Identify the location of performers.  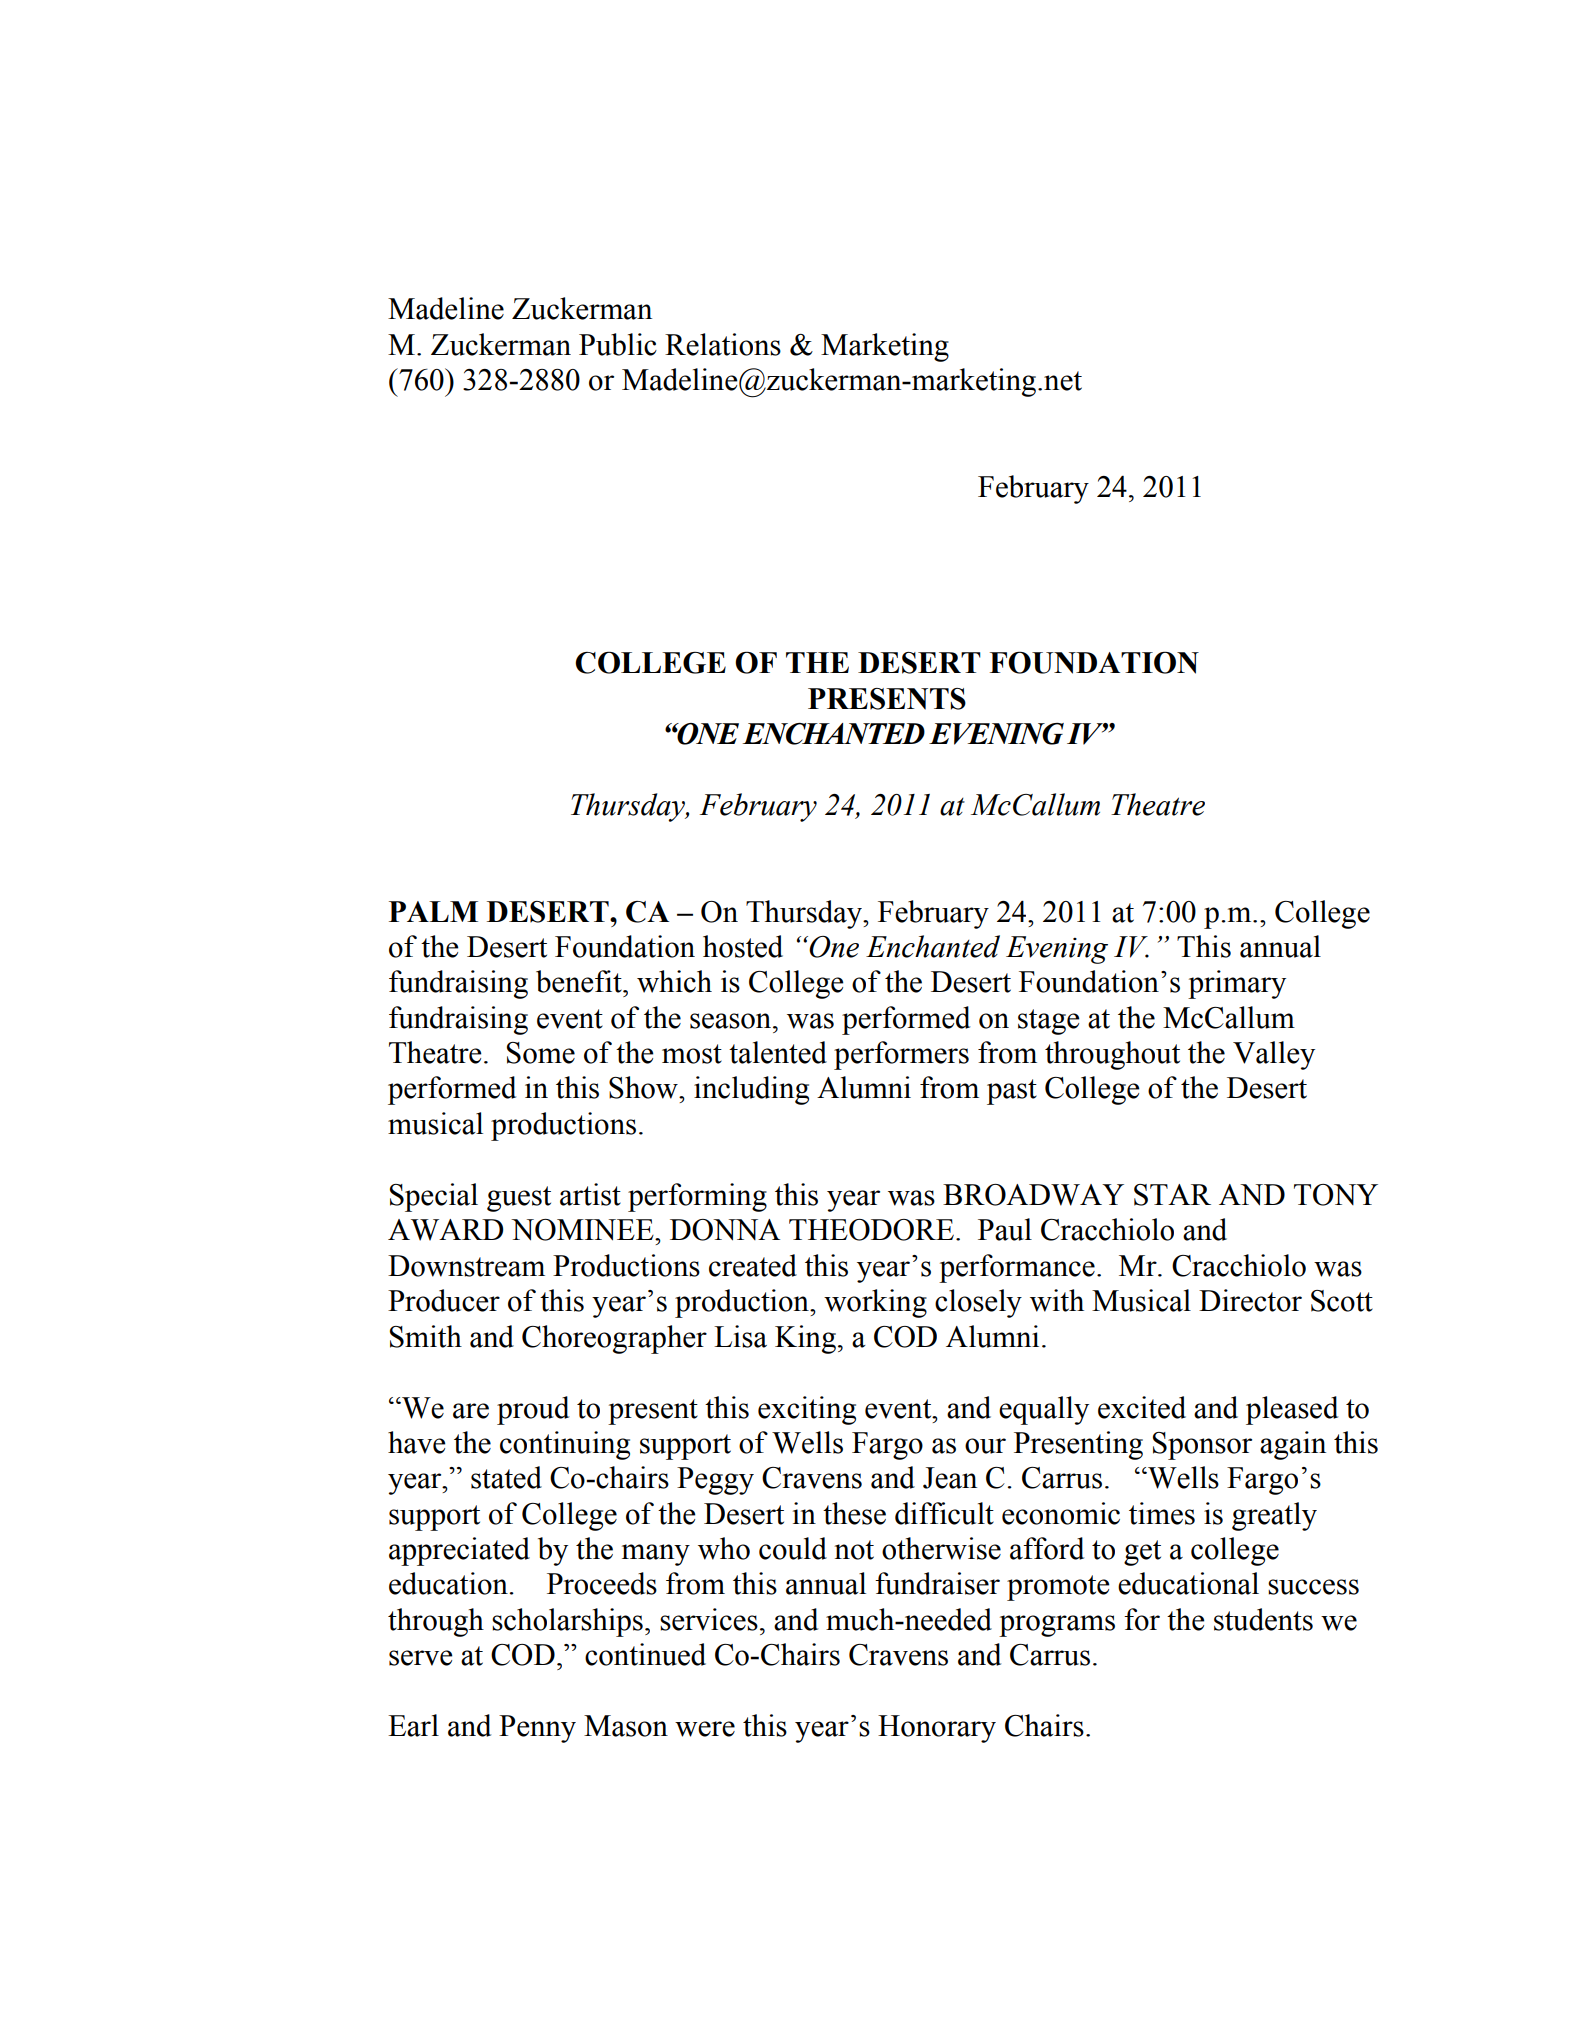
(901, 1055).
